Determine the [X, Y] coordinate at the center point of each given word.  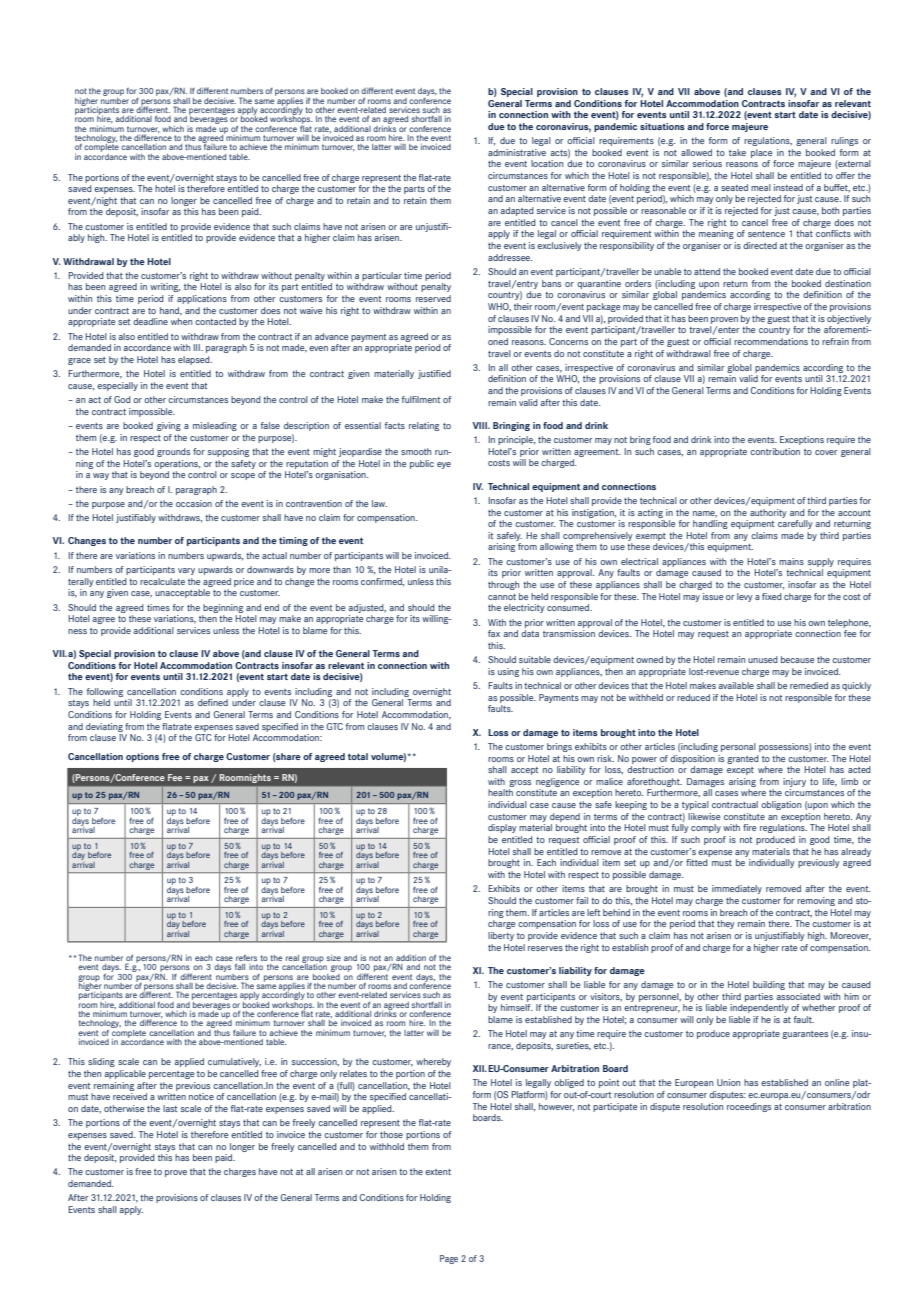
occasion [194, 503]
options [142, 757]
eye [444, 465]
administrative [517, 152]
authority [768, 513]
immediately [737, 889]
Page [449, 1259]
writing [165, 287]
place [761, 153]
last [170, 1108]
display [502, 828]
